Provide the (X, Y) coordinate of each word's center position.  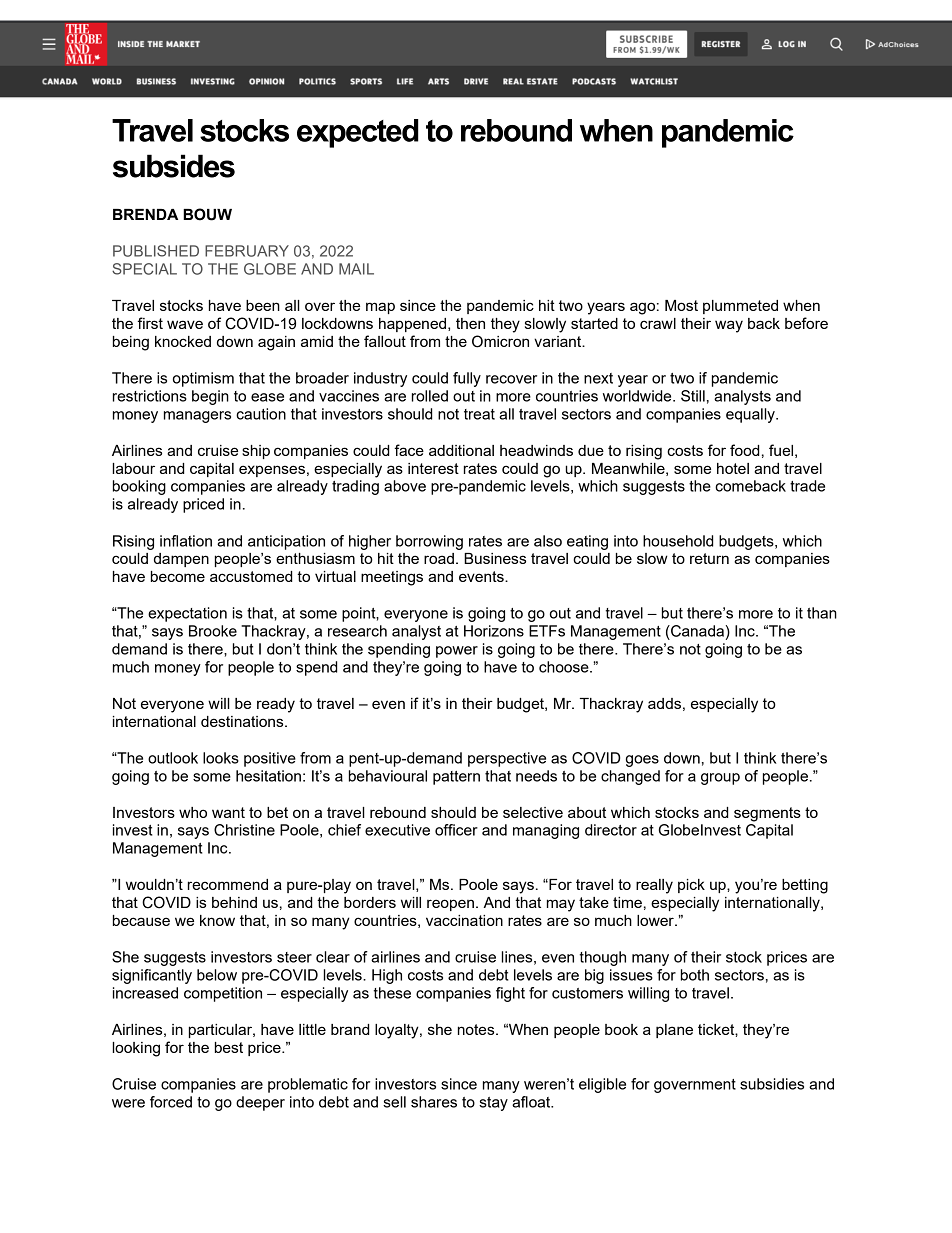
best (229, 1047)
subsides (174, 166)
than (822, 613)
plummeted (740, 307)
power (457, 652)
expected (358, 133)
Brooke (213, 631)
